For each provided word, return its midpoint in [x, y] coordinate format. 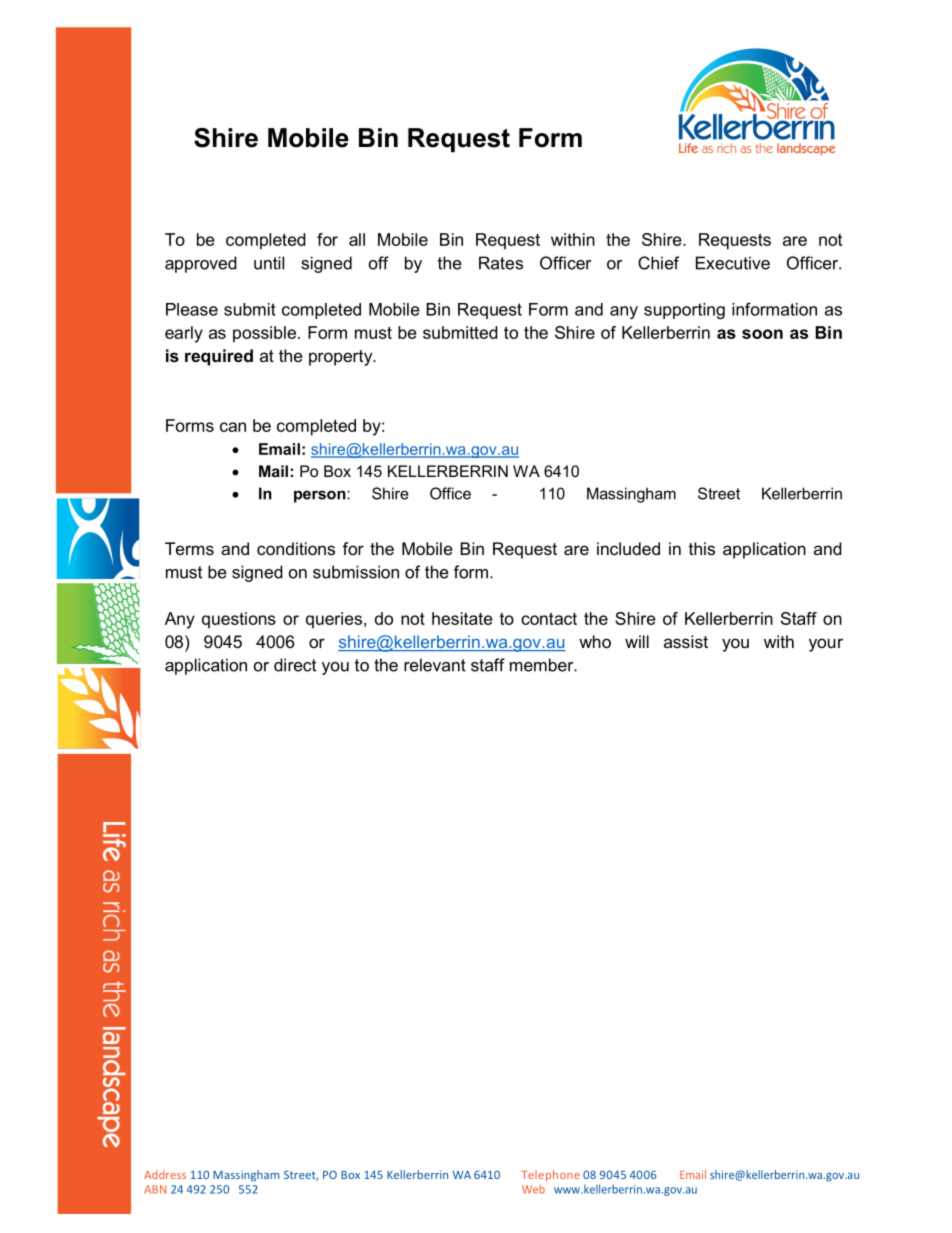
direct [295, 665]
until [269, 263]
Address [165, 1174]
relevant [435, 665]
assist [686, 641]
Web [533, 1189]
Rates [501, 263]
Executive [733, 263]
